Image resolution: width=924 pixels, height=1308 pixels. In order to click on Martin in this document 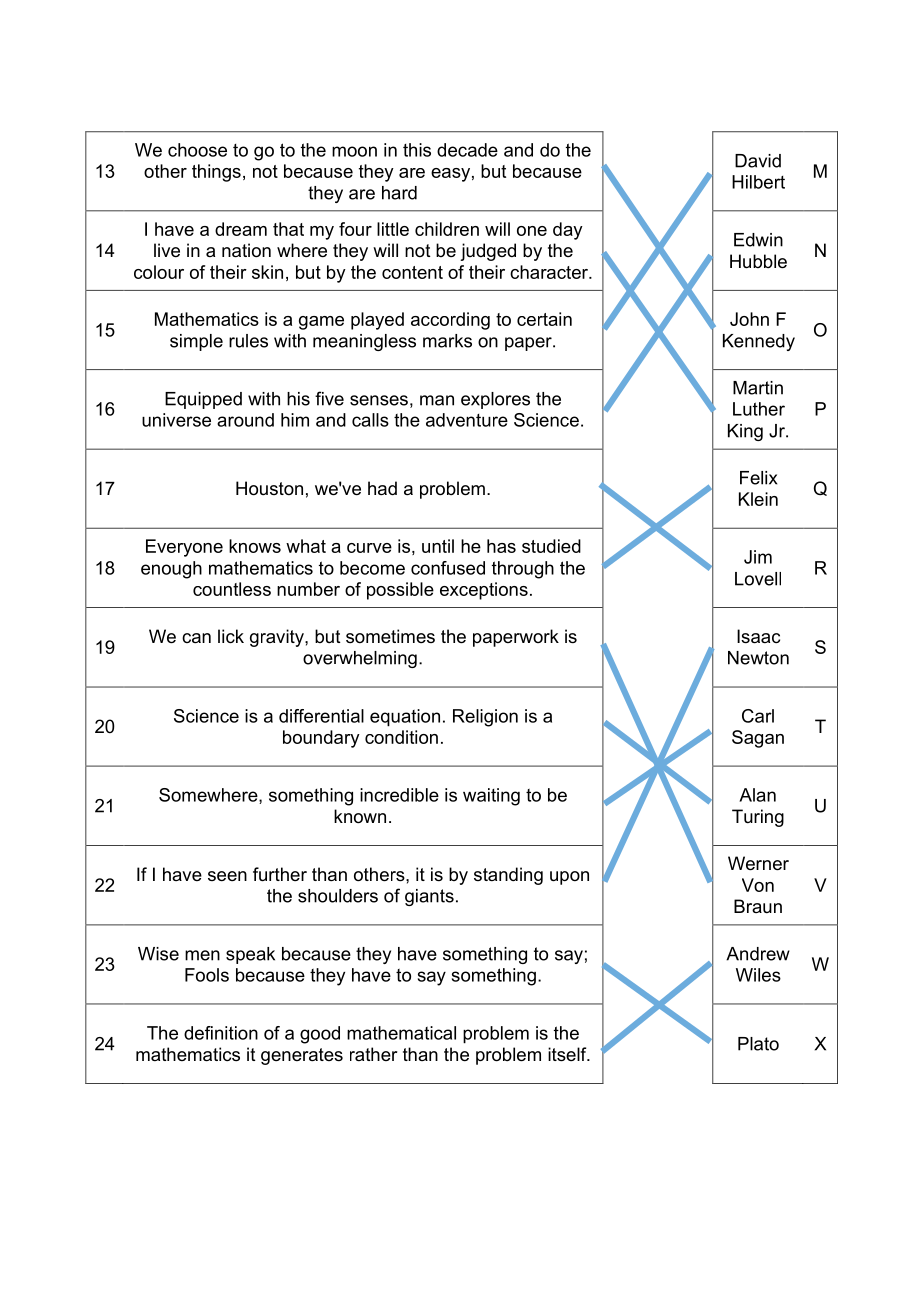, I will do `click(758, 388)`.
